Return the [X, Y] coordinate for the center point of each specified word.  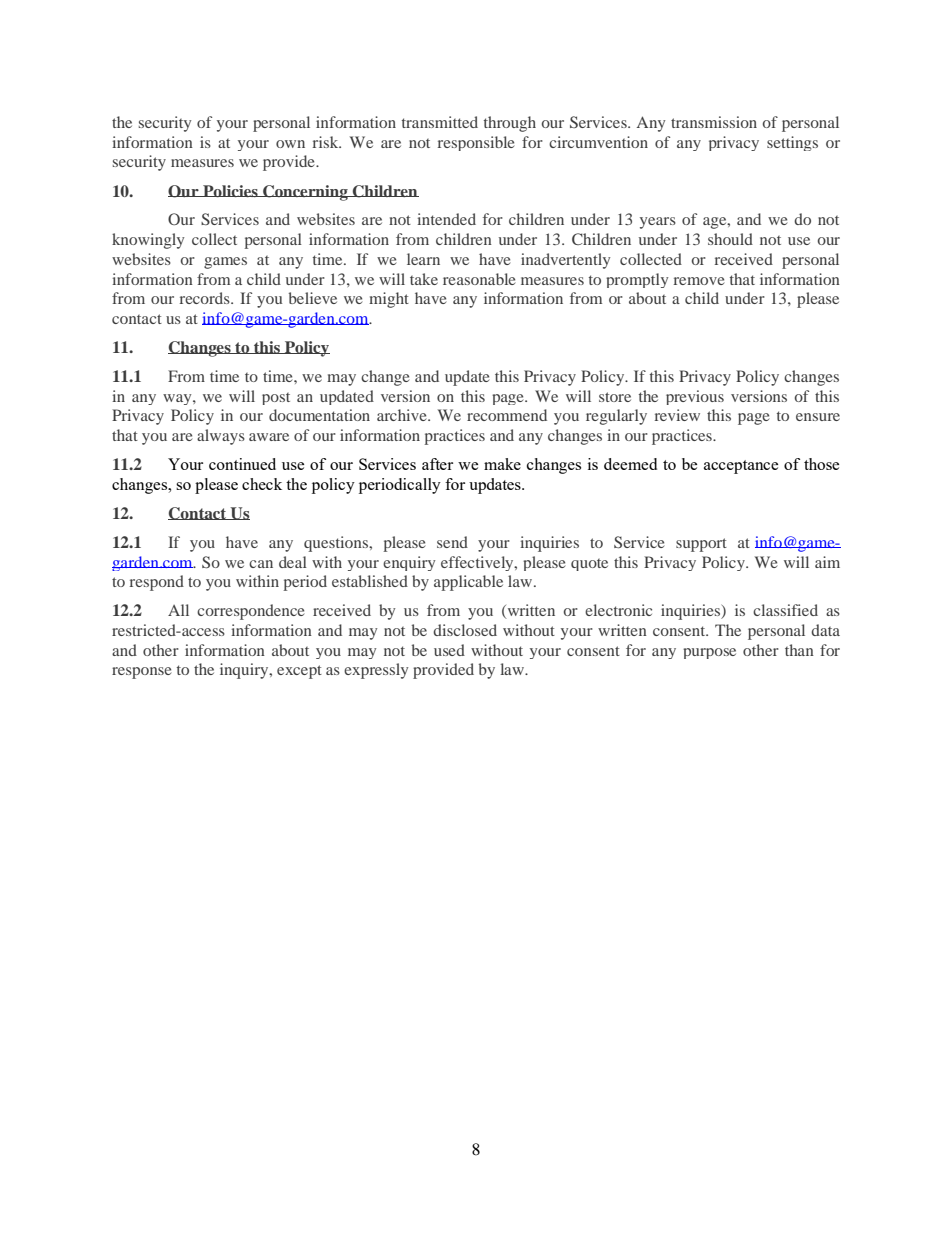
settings [792, 143]
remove [699, 281]
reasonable [479, 279]
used [449, 650]
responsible [476, 143]
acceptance [741, 467]
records [206, 298]
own [290, 144]
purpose [709, 653]
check [262, 484]
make [502, 464]
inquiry [245, 671]
